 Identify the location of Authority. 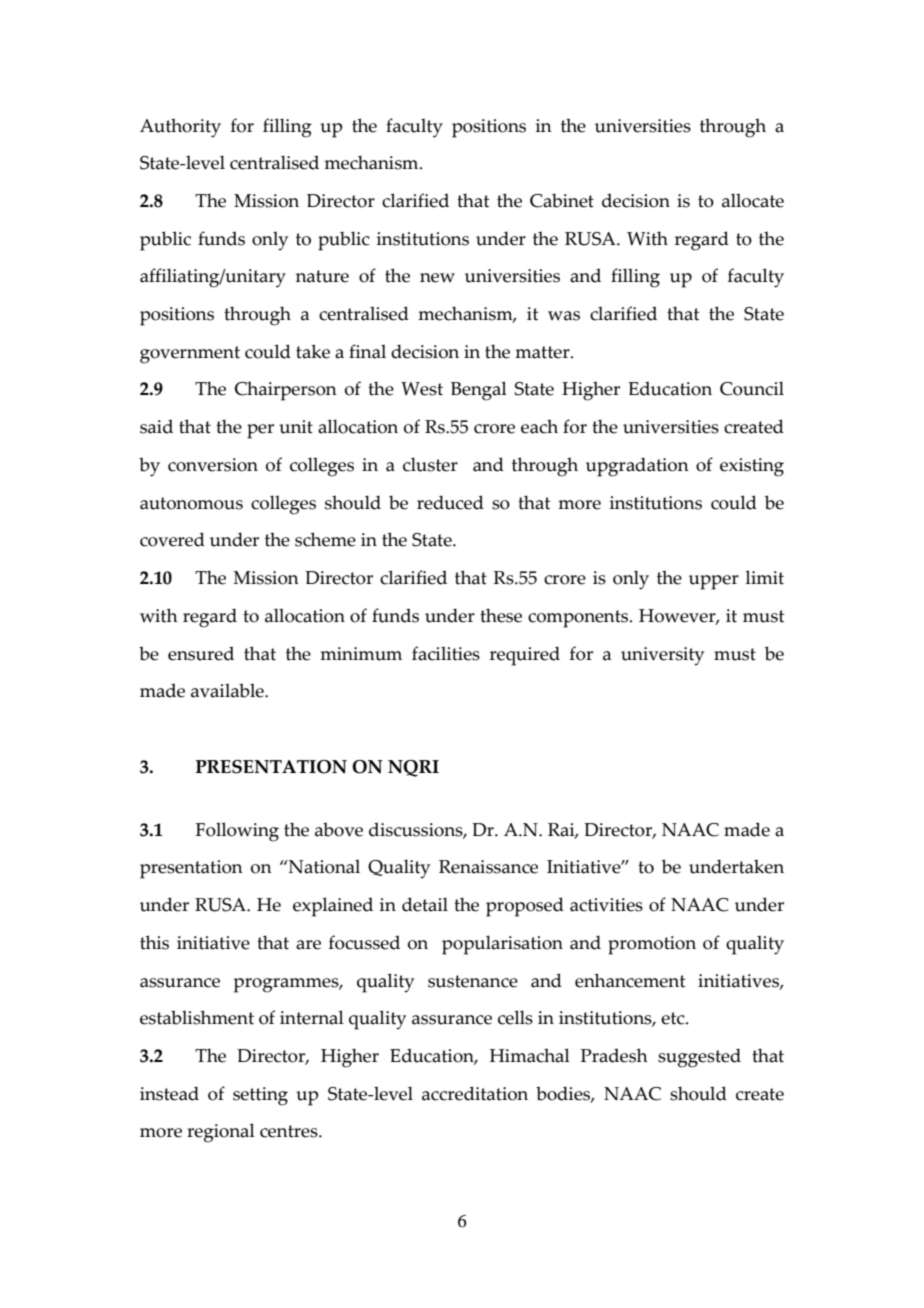
(180, 128).
